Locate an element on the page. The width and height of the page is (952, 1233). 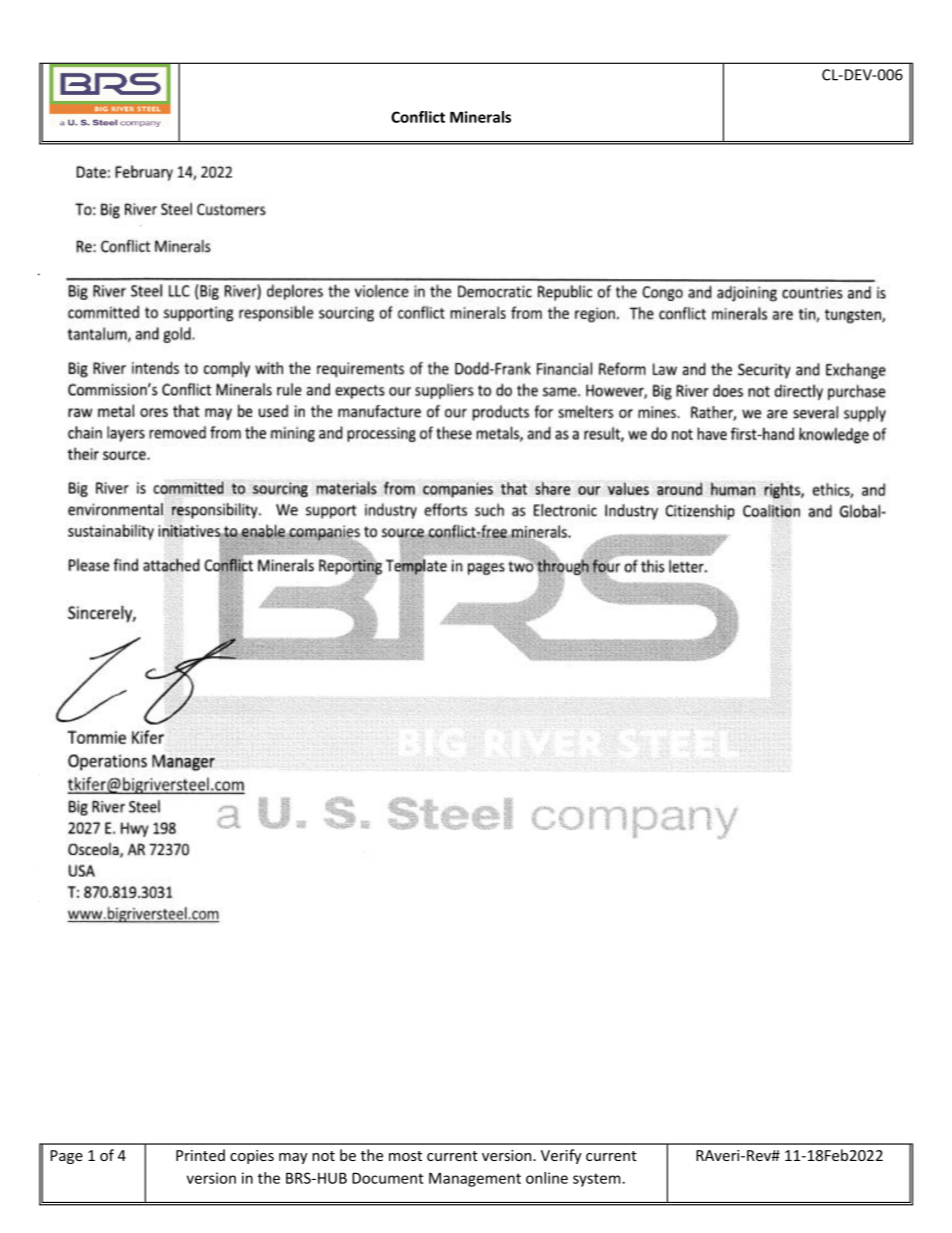
copies is located at coordinates (252, 1157).
